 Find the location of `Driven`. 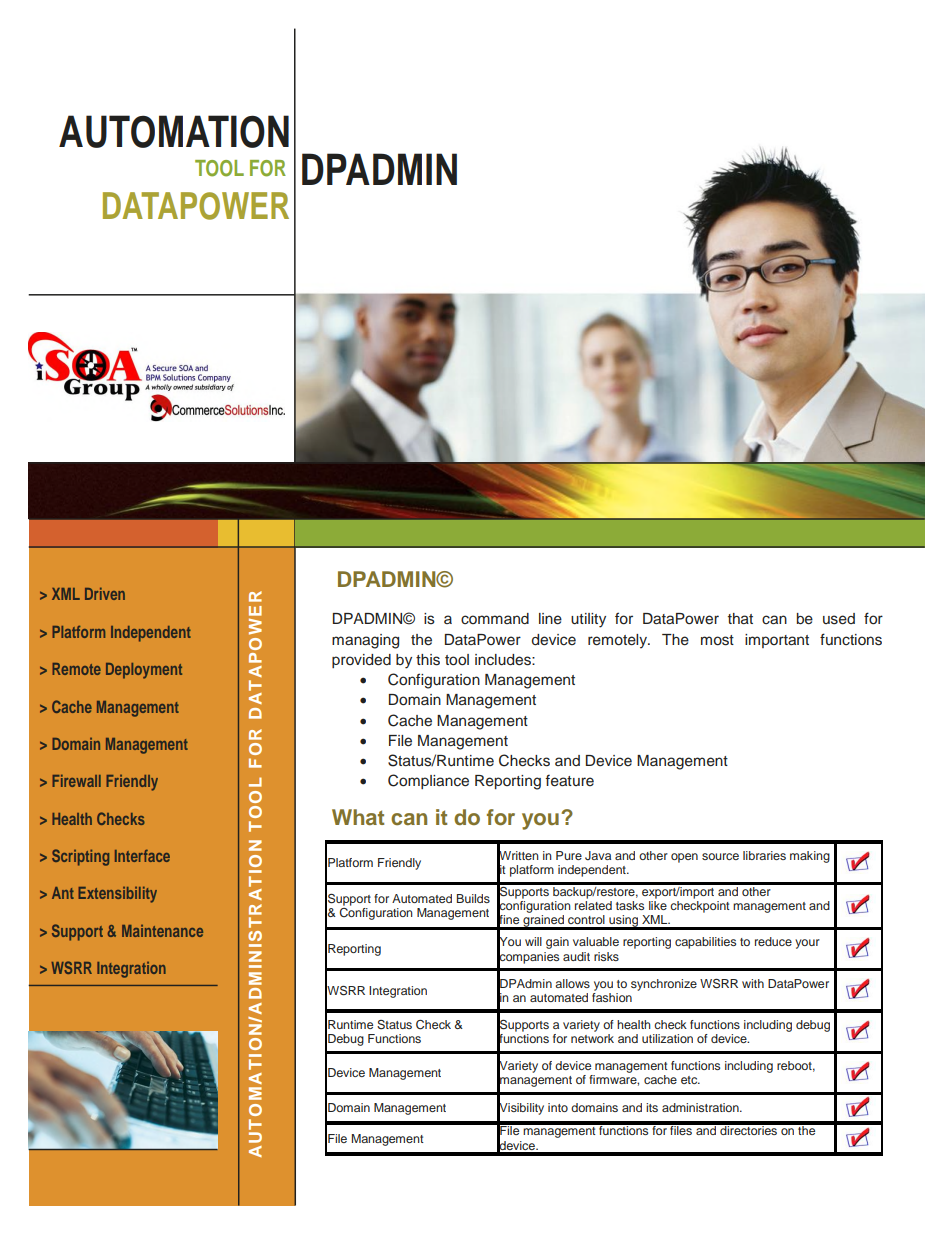

Driven is located at coordinates (105, 593).
